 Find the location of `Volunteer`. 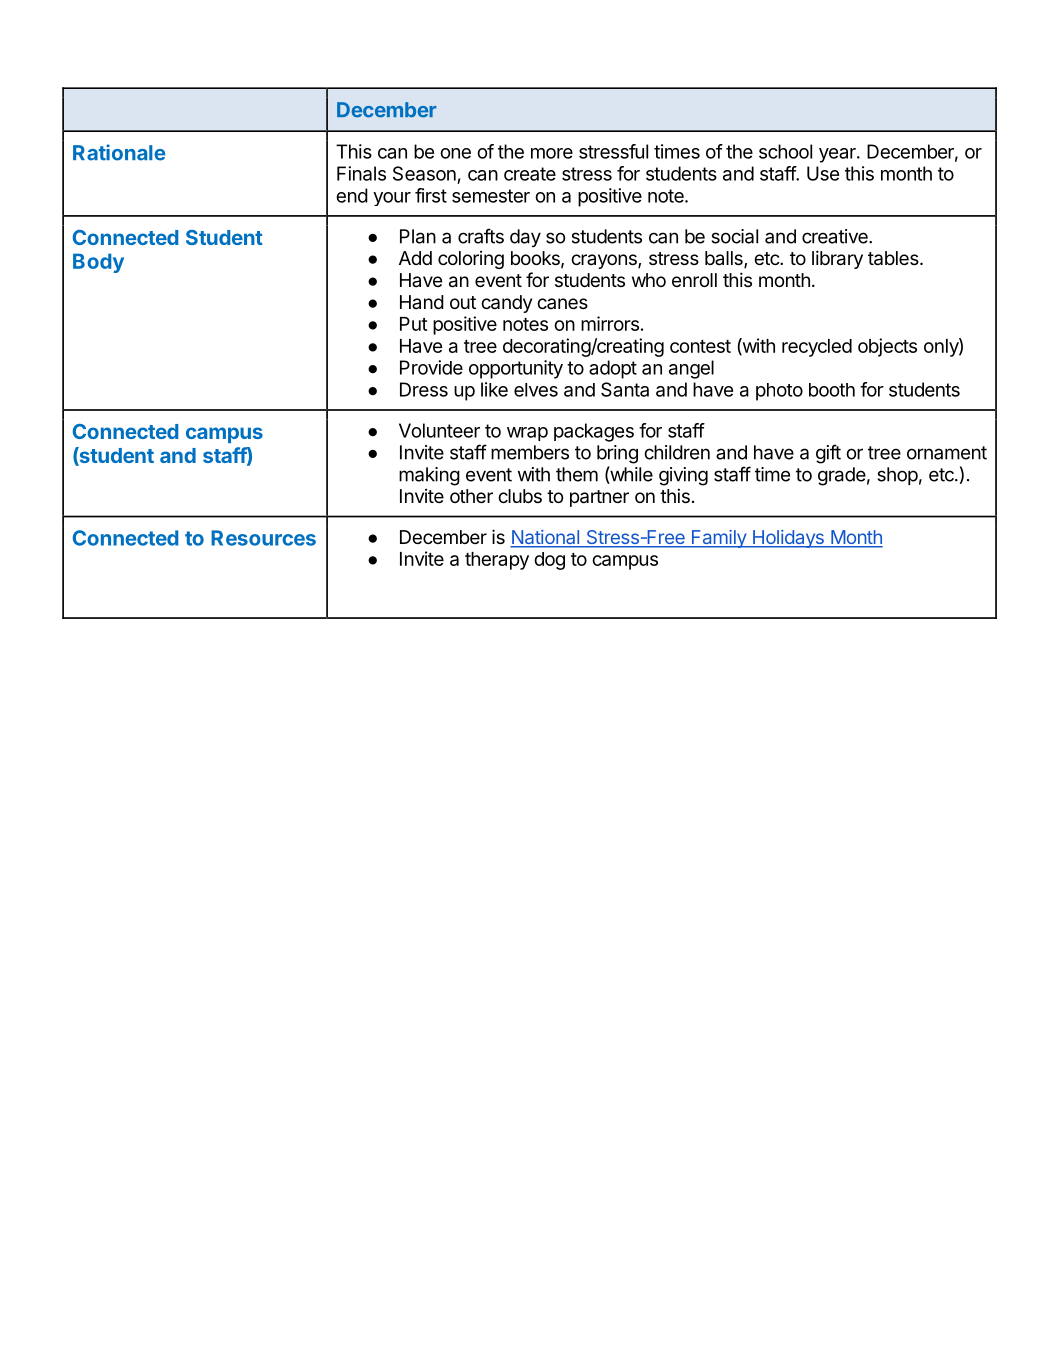

Volunteer is located at coordinates (439, 430).
